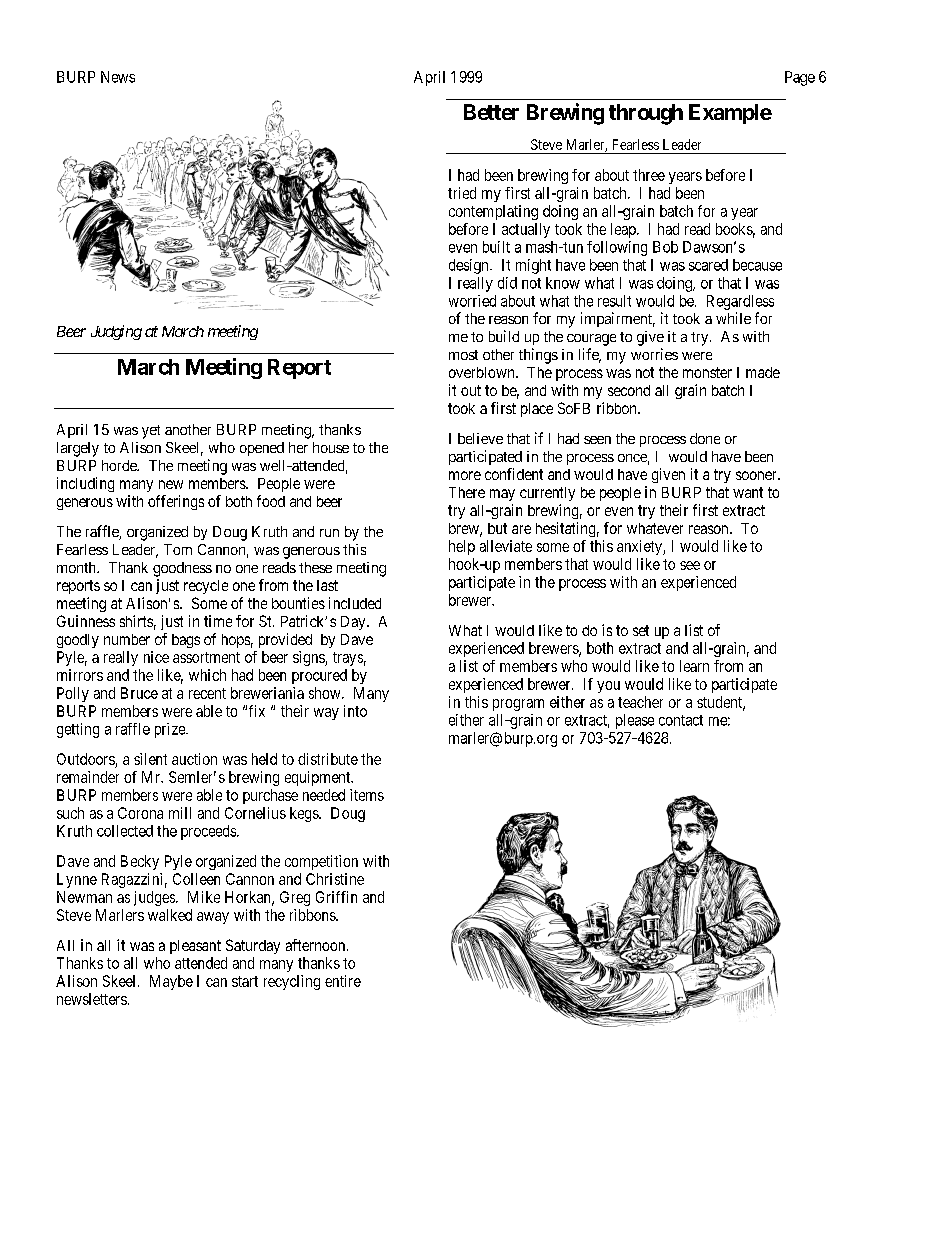 This screenshot has height=1233, width=952. What do you see at coordinates (156, 657) in the screenshot?
I see `nice` at bounding box center [156, 657].
